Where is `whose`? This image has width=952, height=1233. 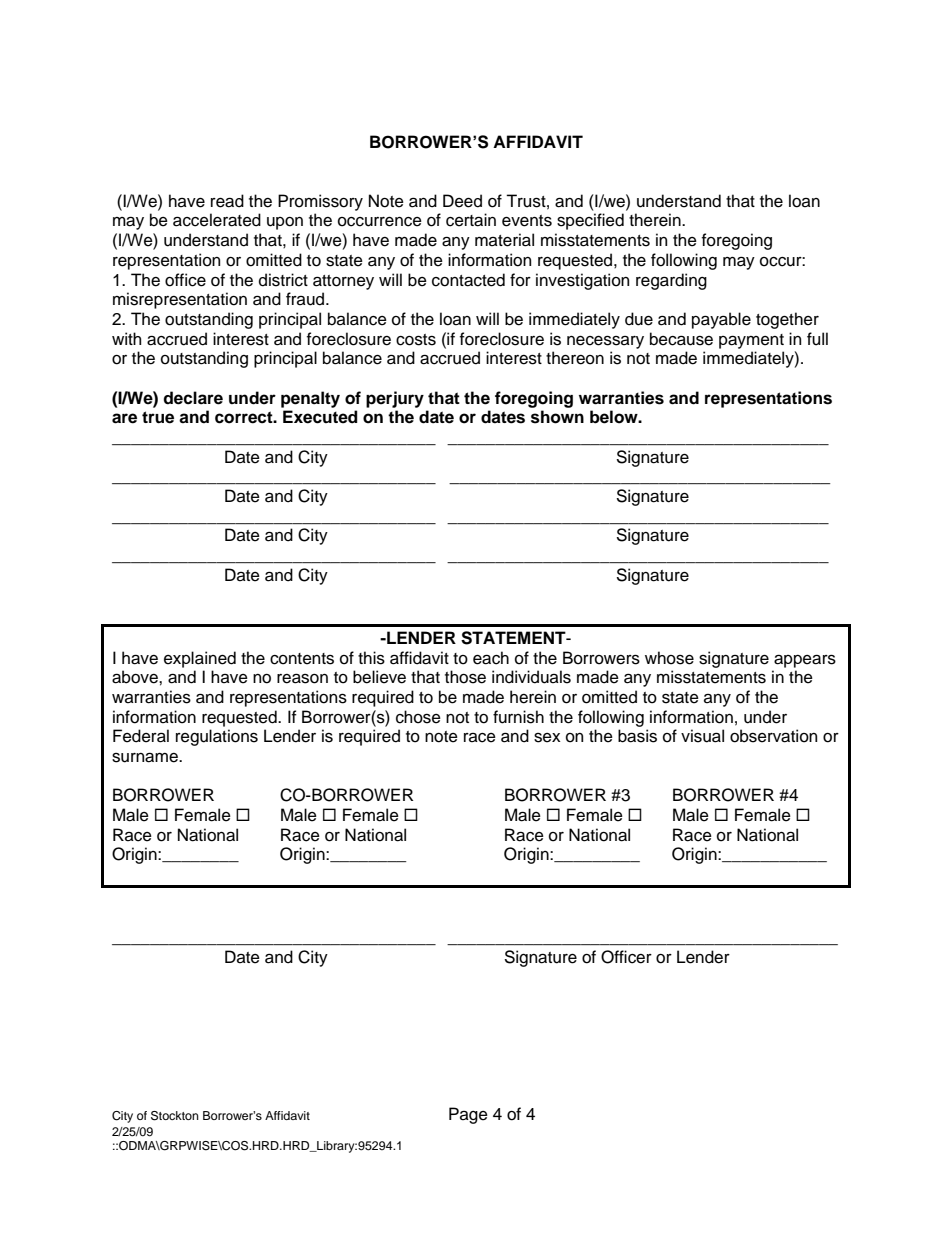
whose is located at coordinates (669, 658).
